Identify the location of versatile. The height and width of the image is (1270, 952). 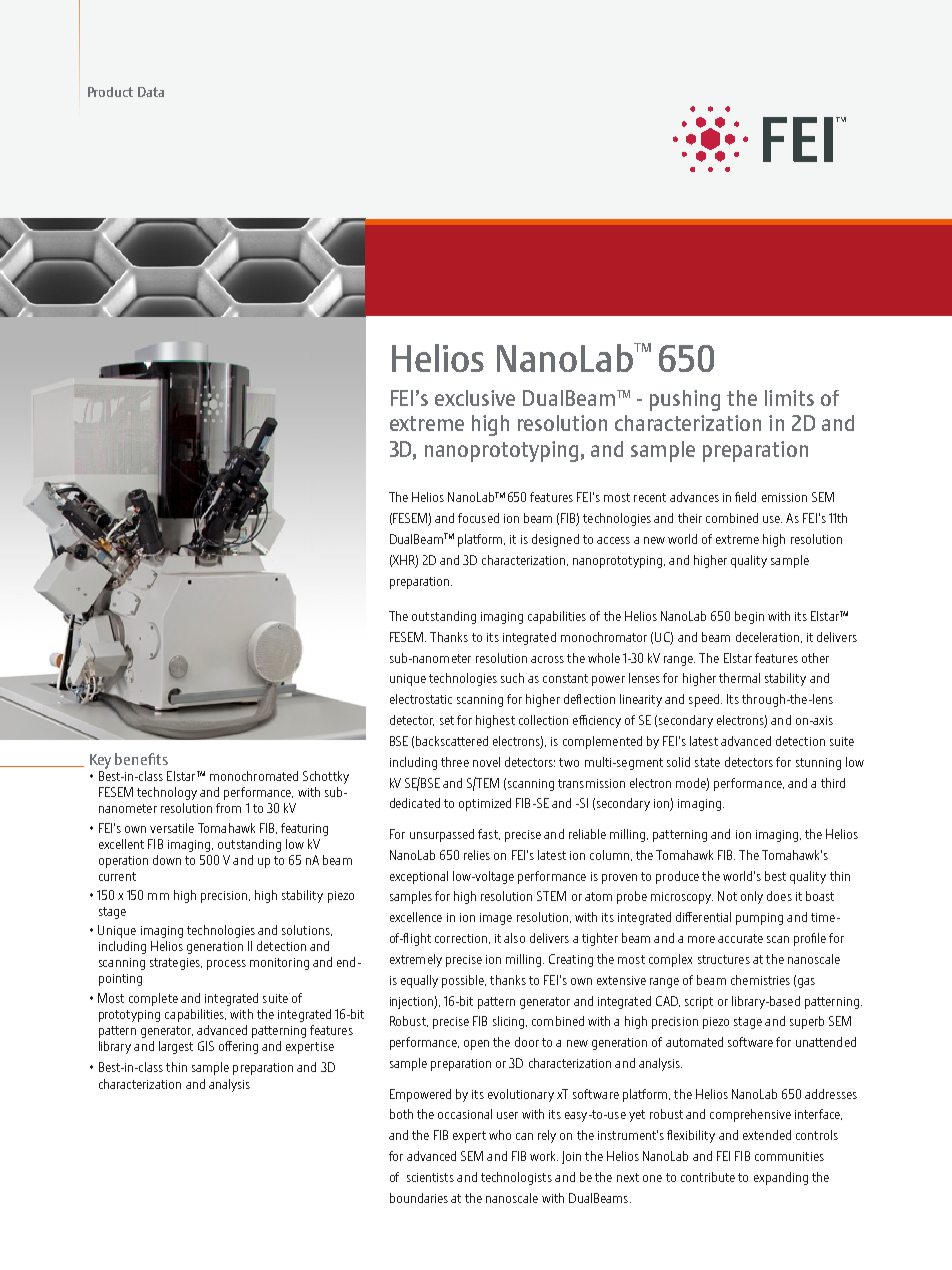
(172, 828).
